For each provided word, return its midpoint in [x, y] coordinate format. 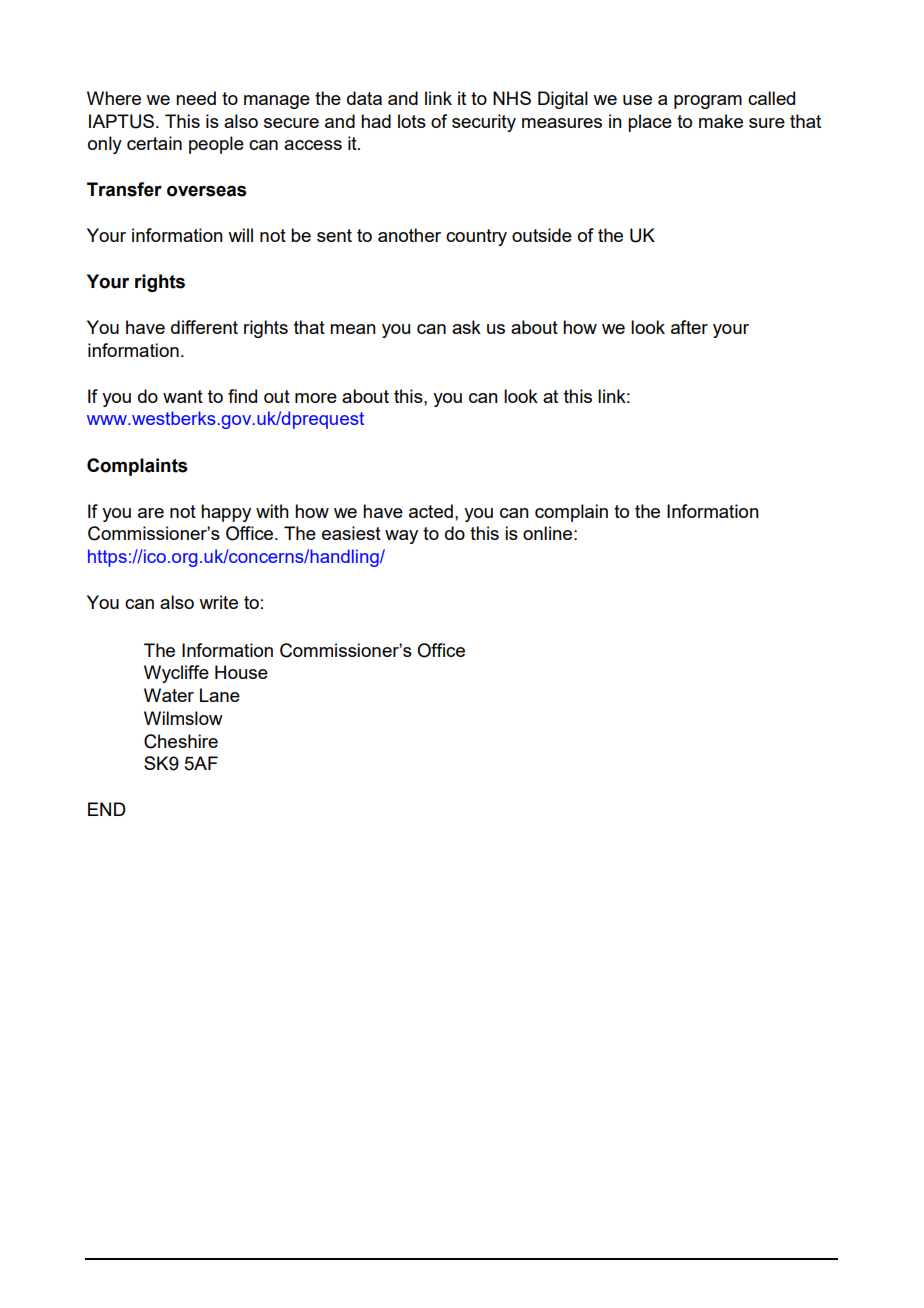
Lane [220, 695]
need [196, 98]
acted [431, 511]
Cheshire [181, 741]
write [218, 602]
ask [466, 327]
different [204, 327]
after [689, 327]
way [401, 537]
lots [412, 121]
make [721, 121]
